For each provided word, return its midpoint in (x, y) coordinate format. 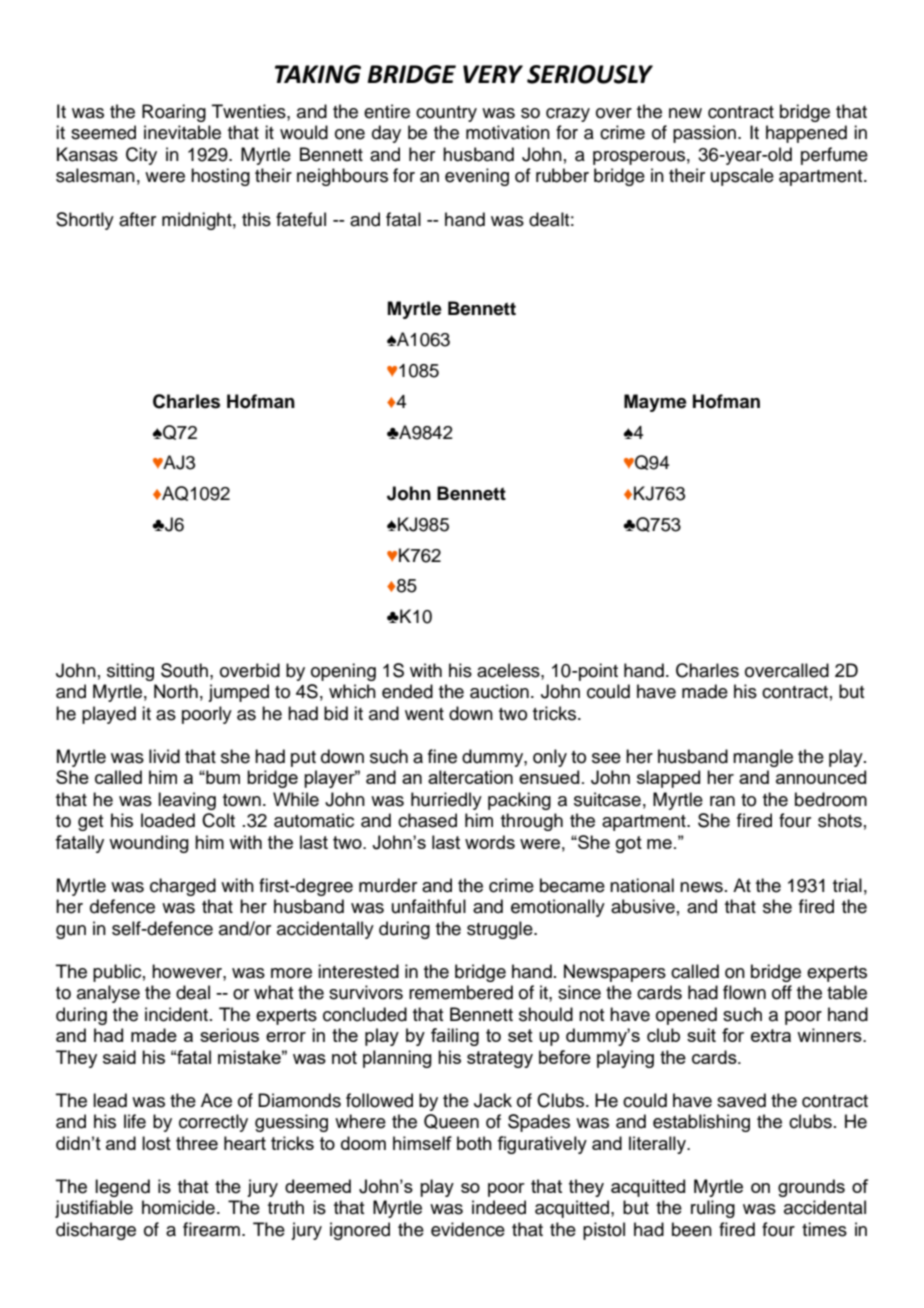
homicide (178, 1207)
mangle (763, 758)
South (184, 670)
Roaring (174, 113)
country (446, 114)
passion (704, 134)
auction (499, 691)
